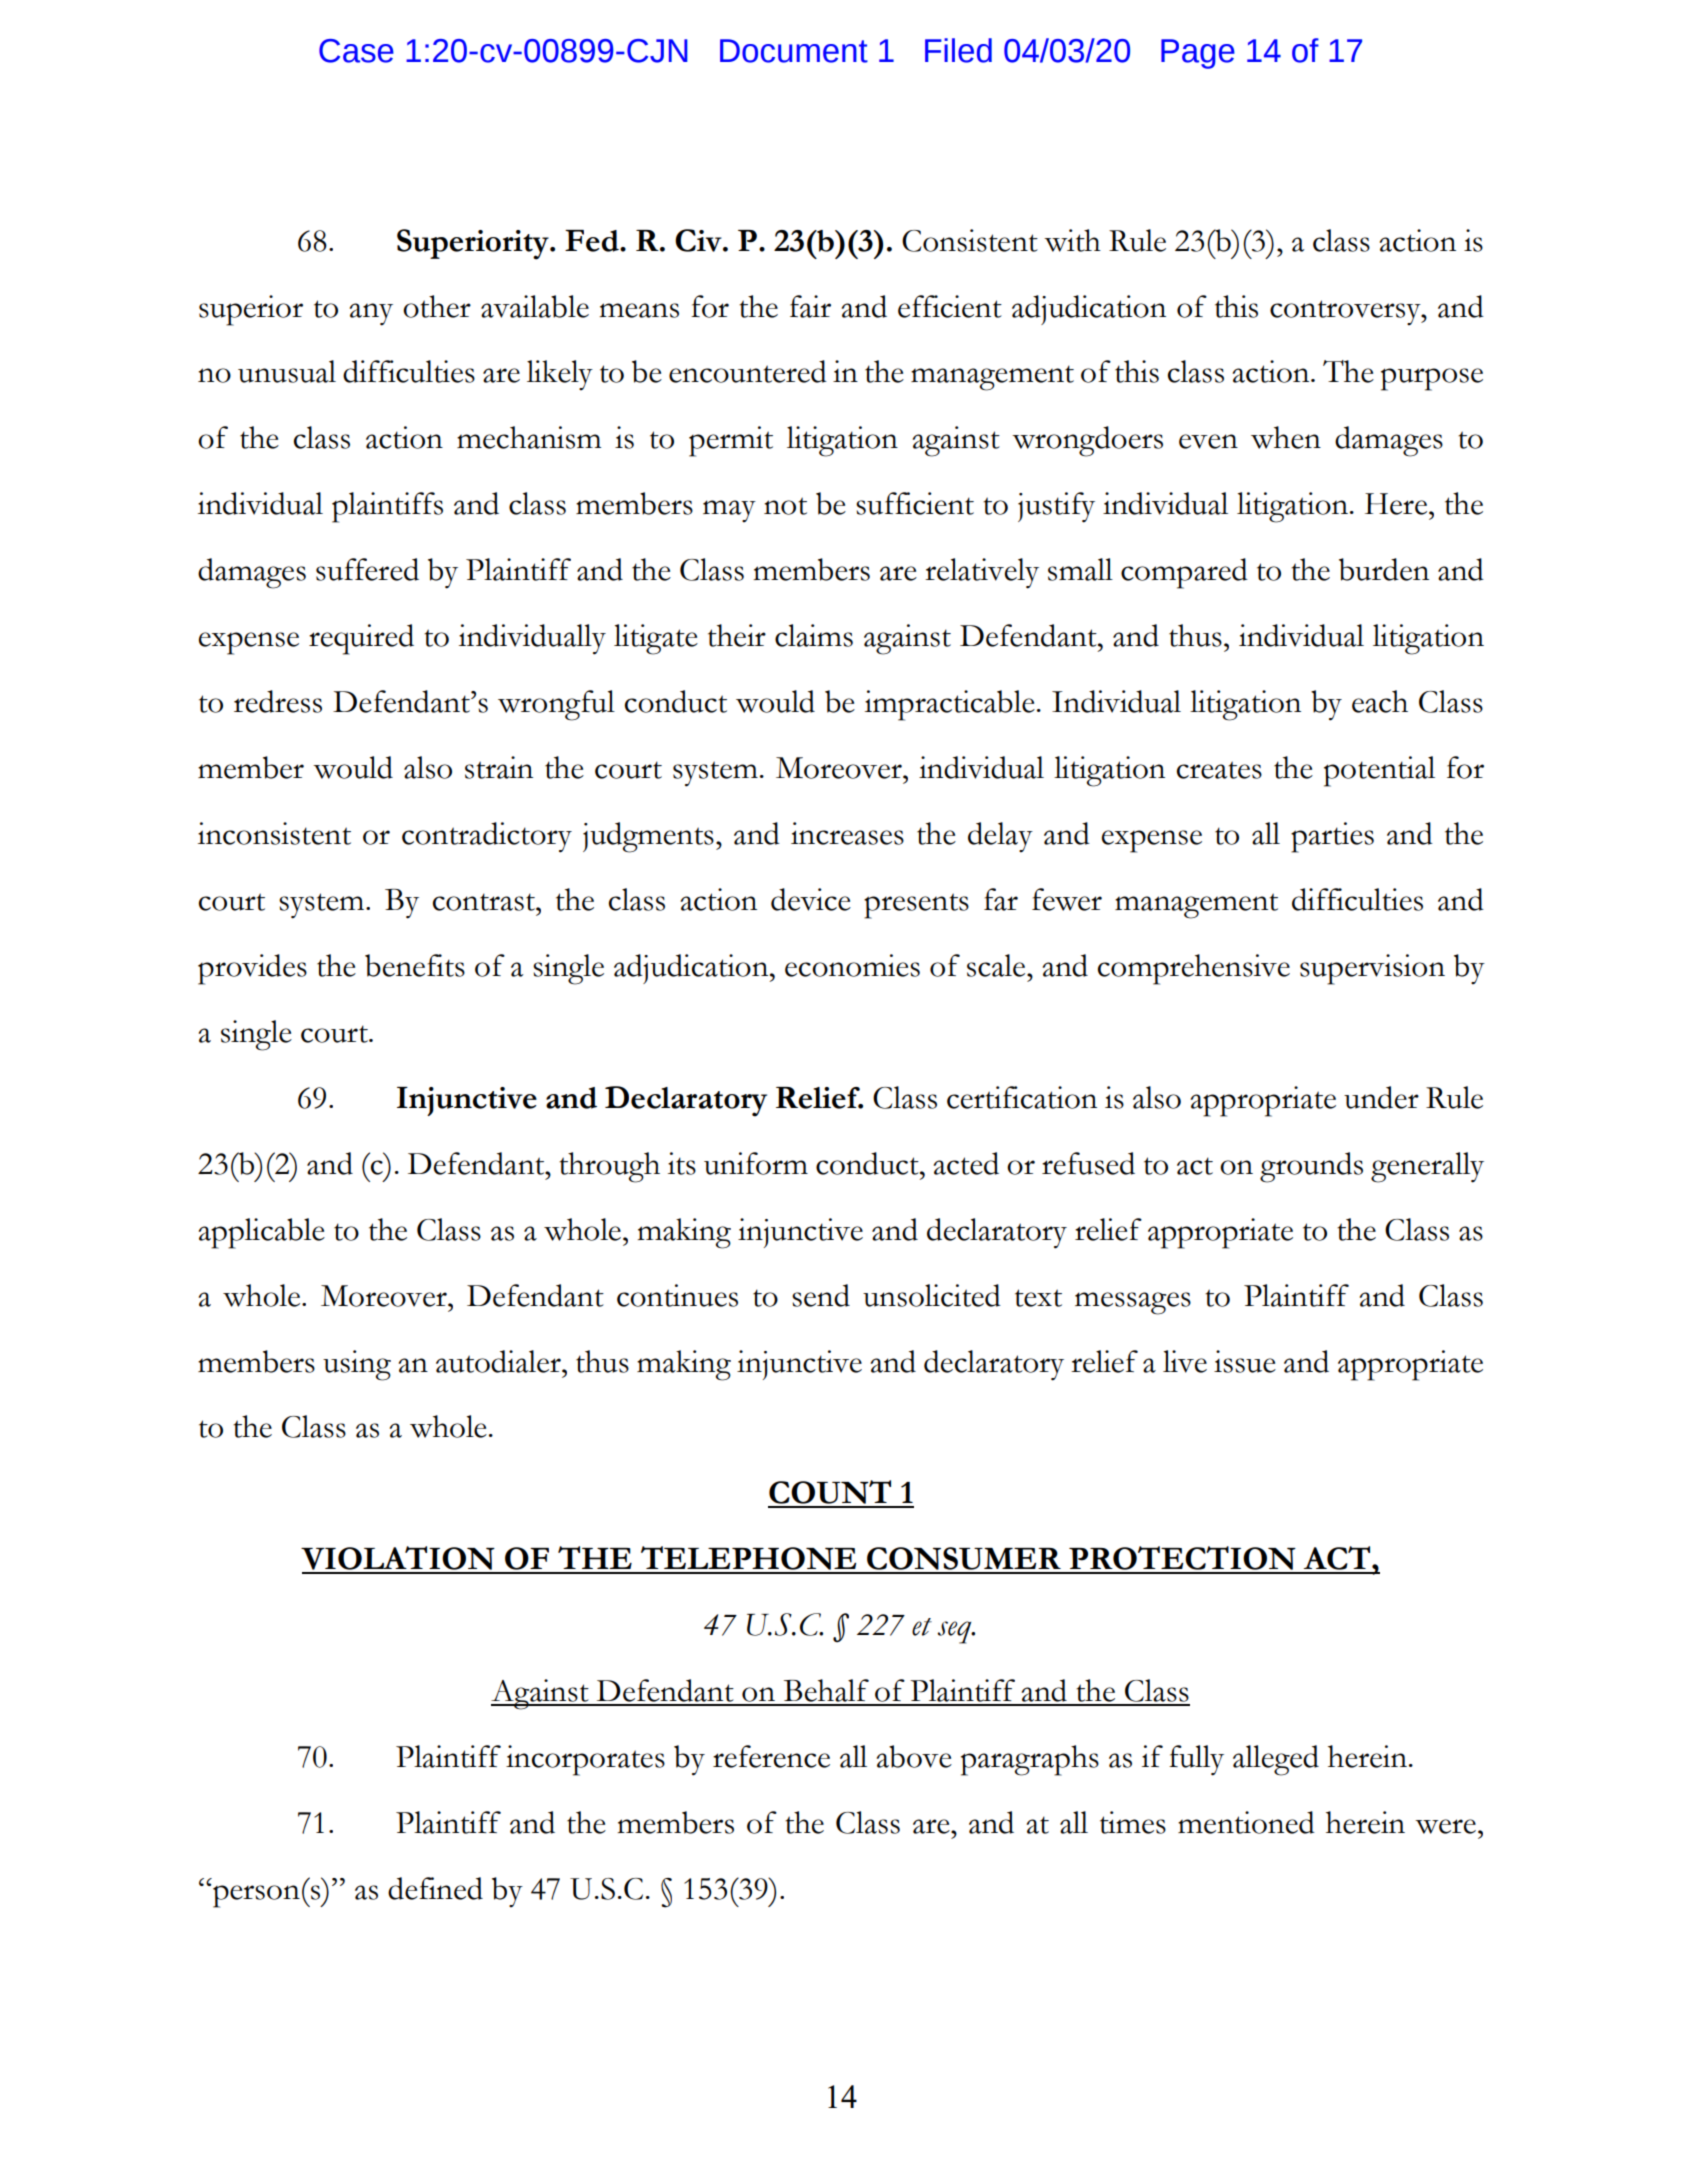 This image has width=1682, height=2176. What do you see at coordinates (357, 1365) in the image?
I see `using` at bounding box center [357, 1365].
